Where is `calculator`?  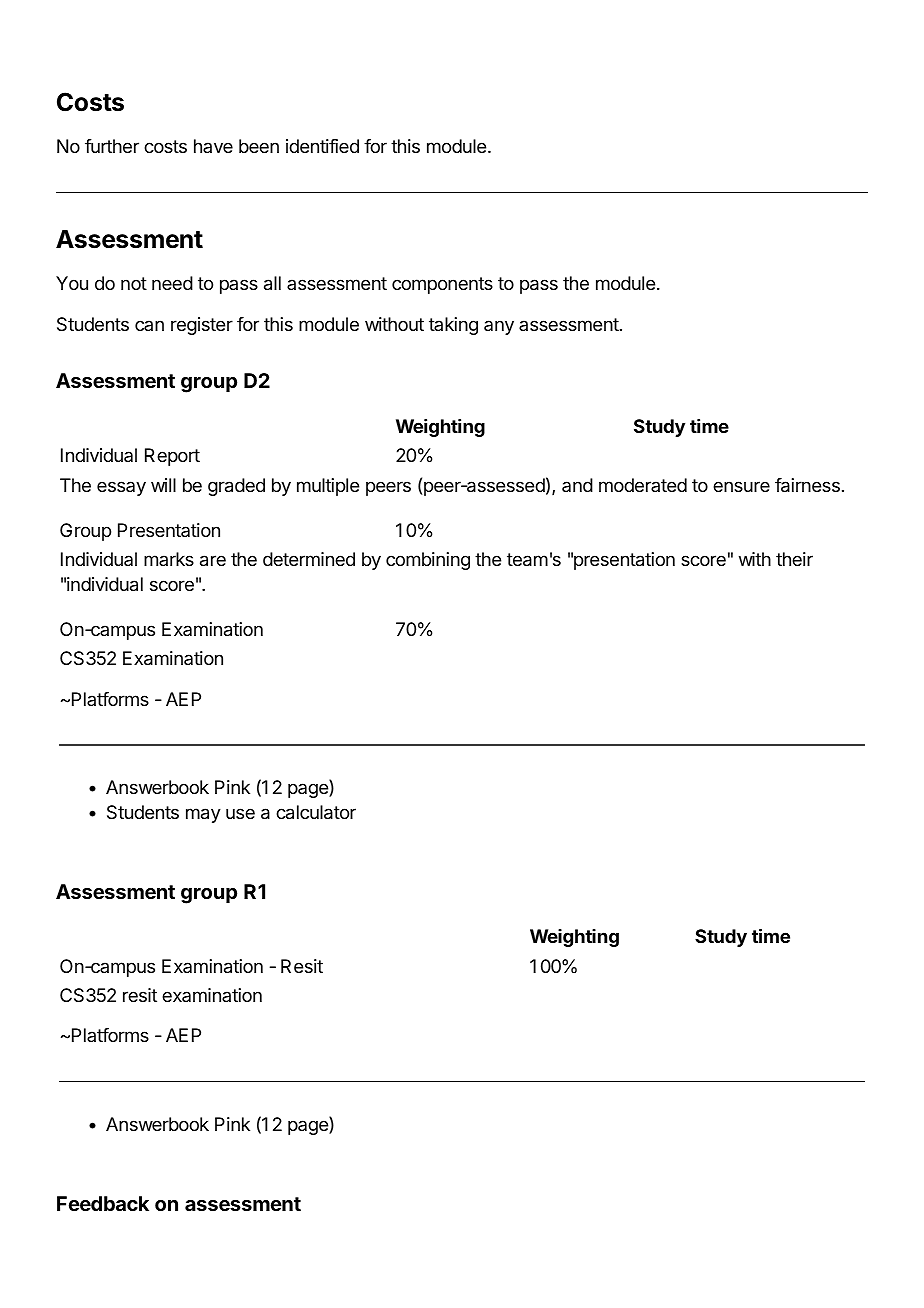
calculator is located at coordinates (316, 812).
